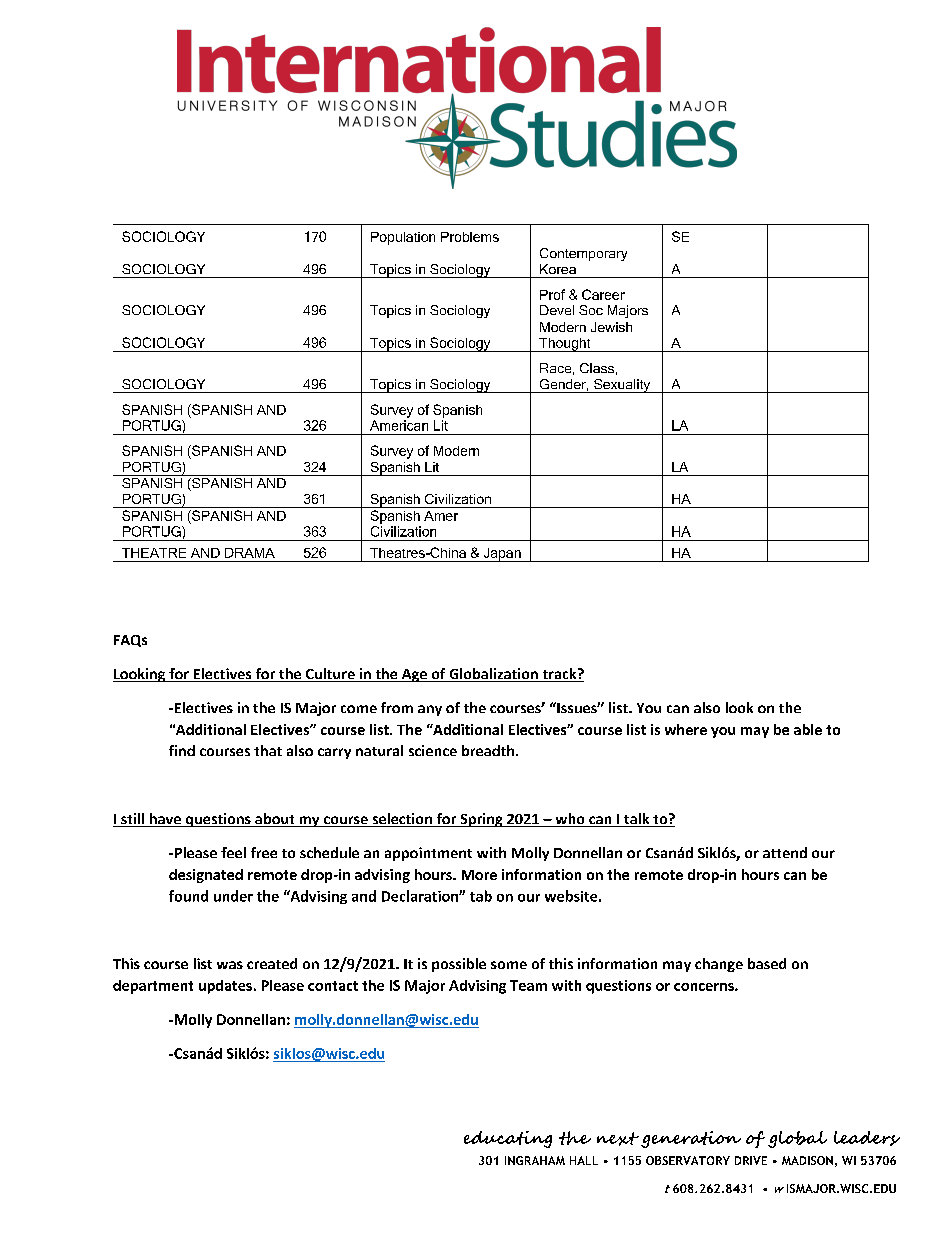 The width and height of the screenshot is (952, 1233). I want to click on Population, so click(403, 238).
